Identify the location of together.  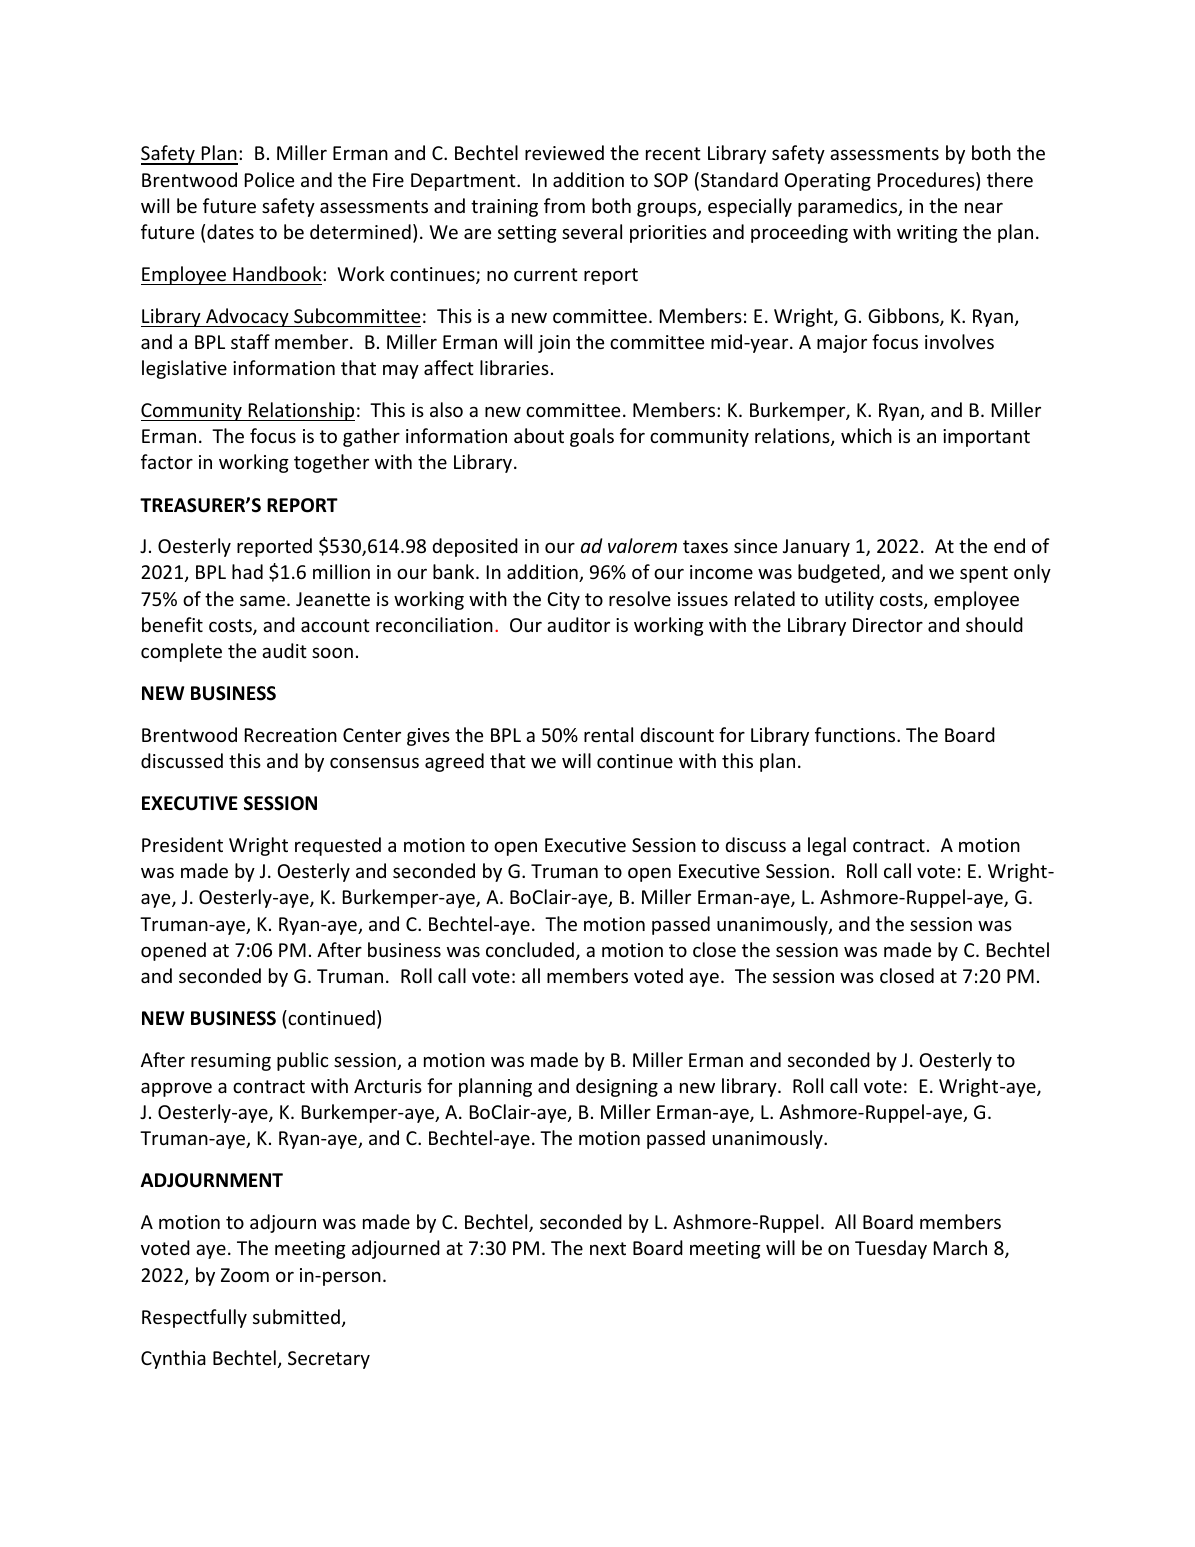
(331, 463).
